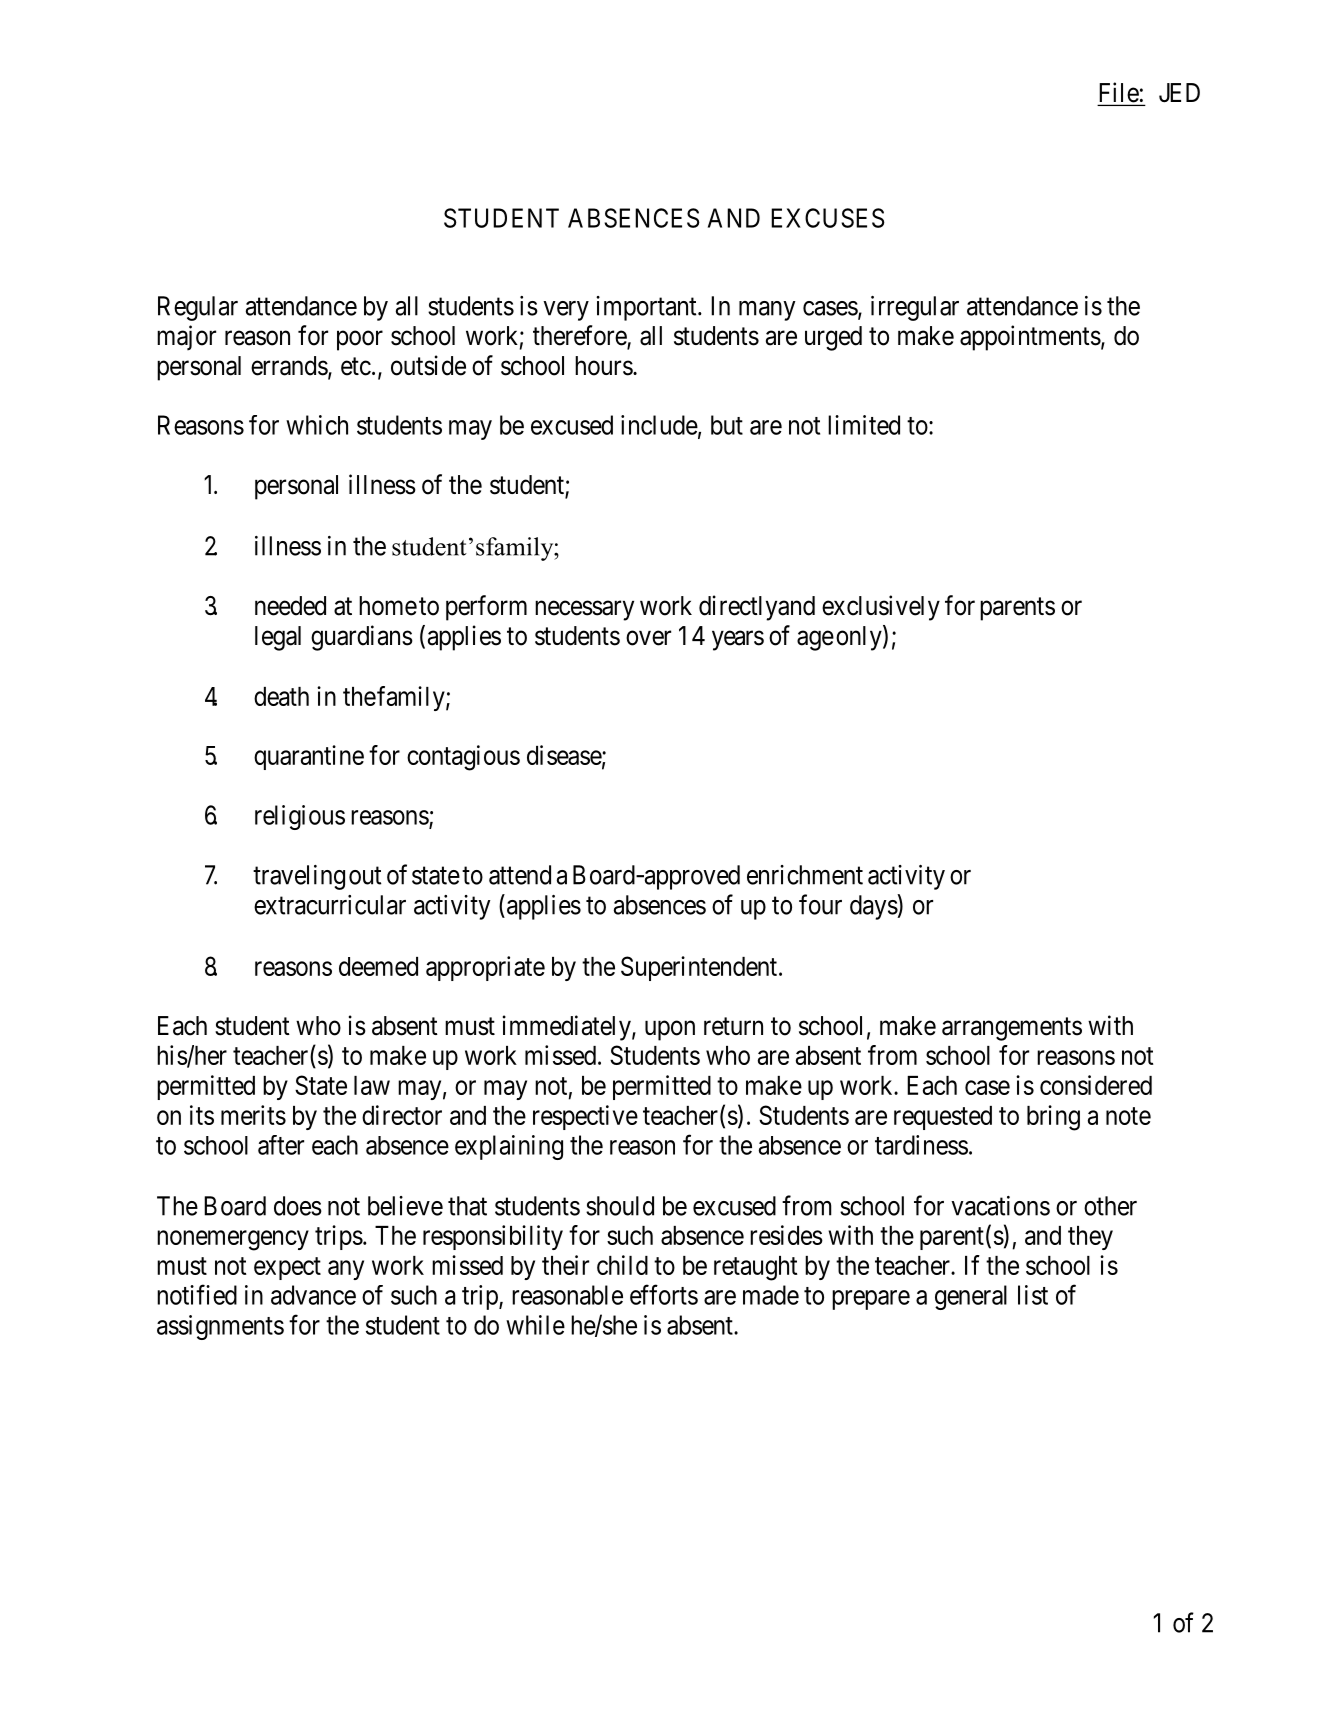 This document has height=1716, width=1326. Describe the element at coordinates (622, 1265) in the document. I see `child` at that location.
